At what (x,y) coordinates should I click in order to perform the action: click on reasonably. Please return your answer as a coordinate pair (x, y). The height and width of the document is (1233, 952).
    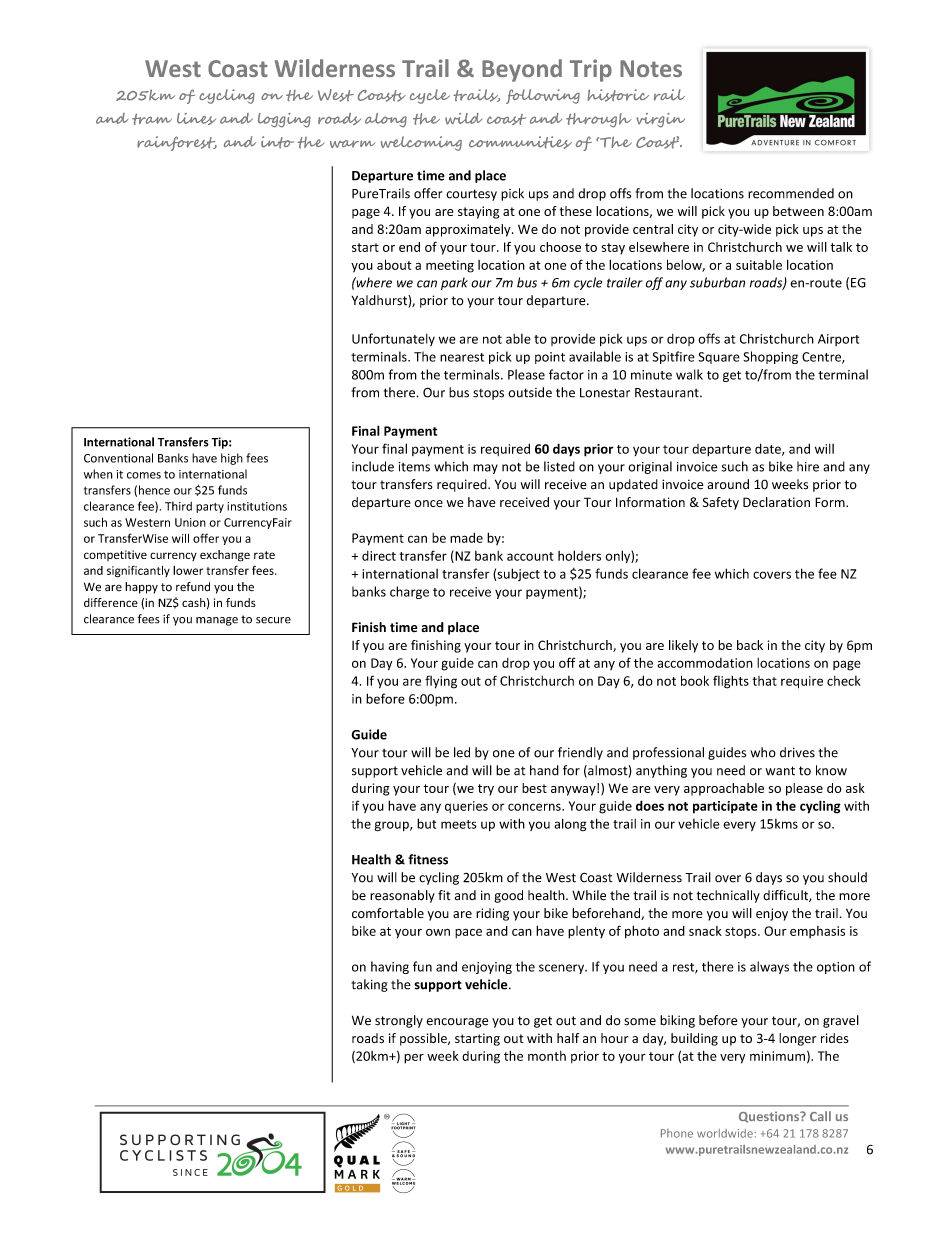
    Looking at the image, I should click on (402, 896).
